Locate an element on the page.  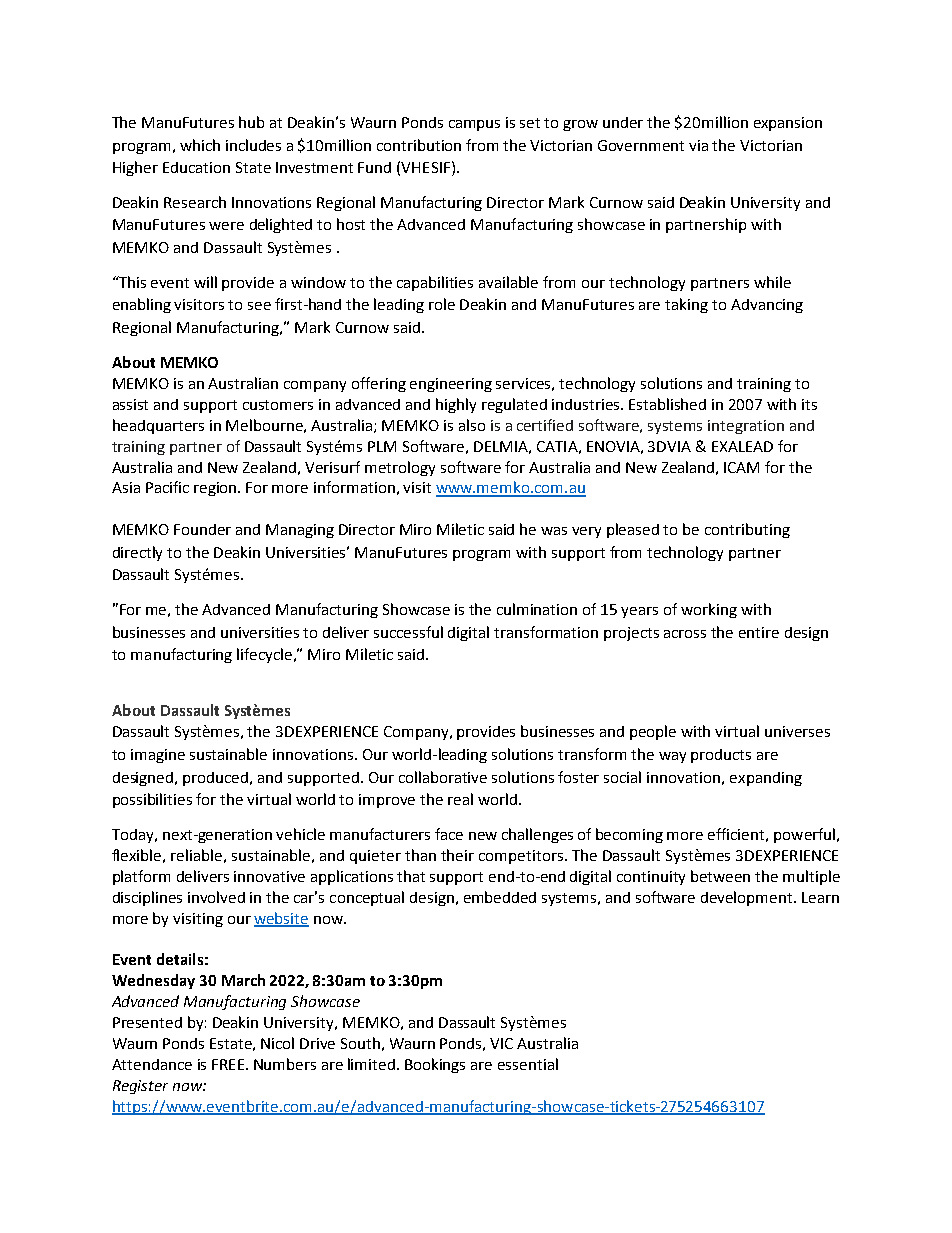
products is located at coordinates (721, 756).
